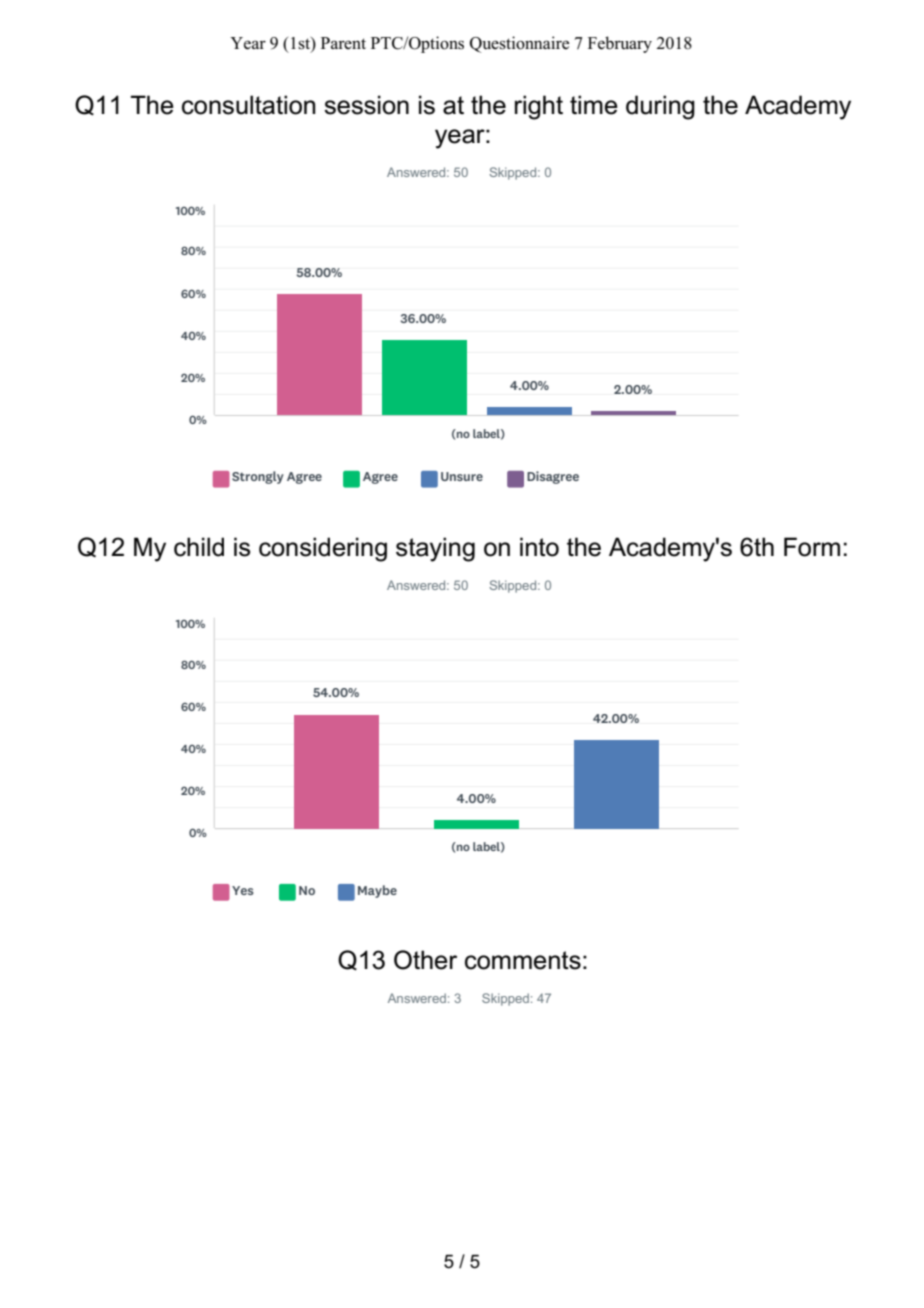  Describe the element at coordinates (660, 107) in the page. I see `during` at that location.
